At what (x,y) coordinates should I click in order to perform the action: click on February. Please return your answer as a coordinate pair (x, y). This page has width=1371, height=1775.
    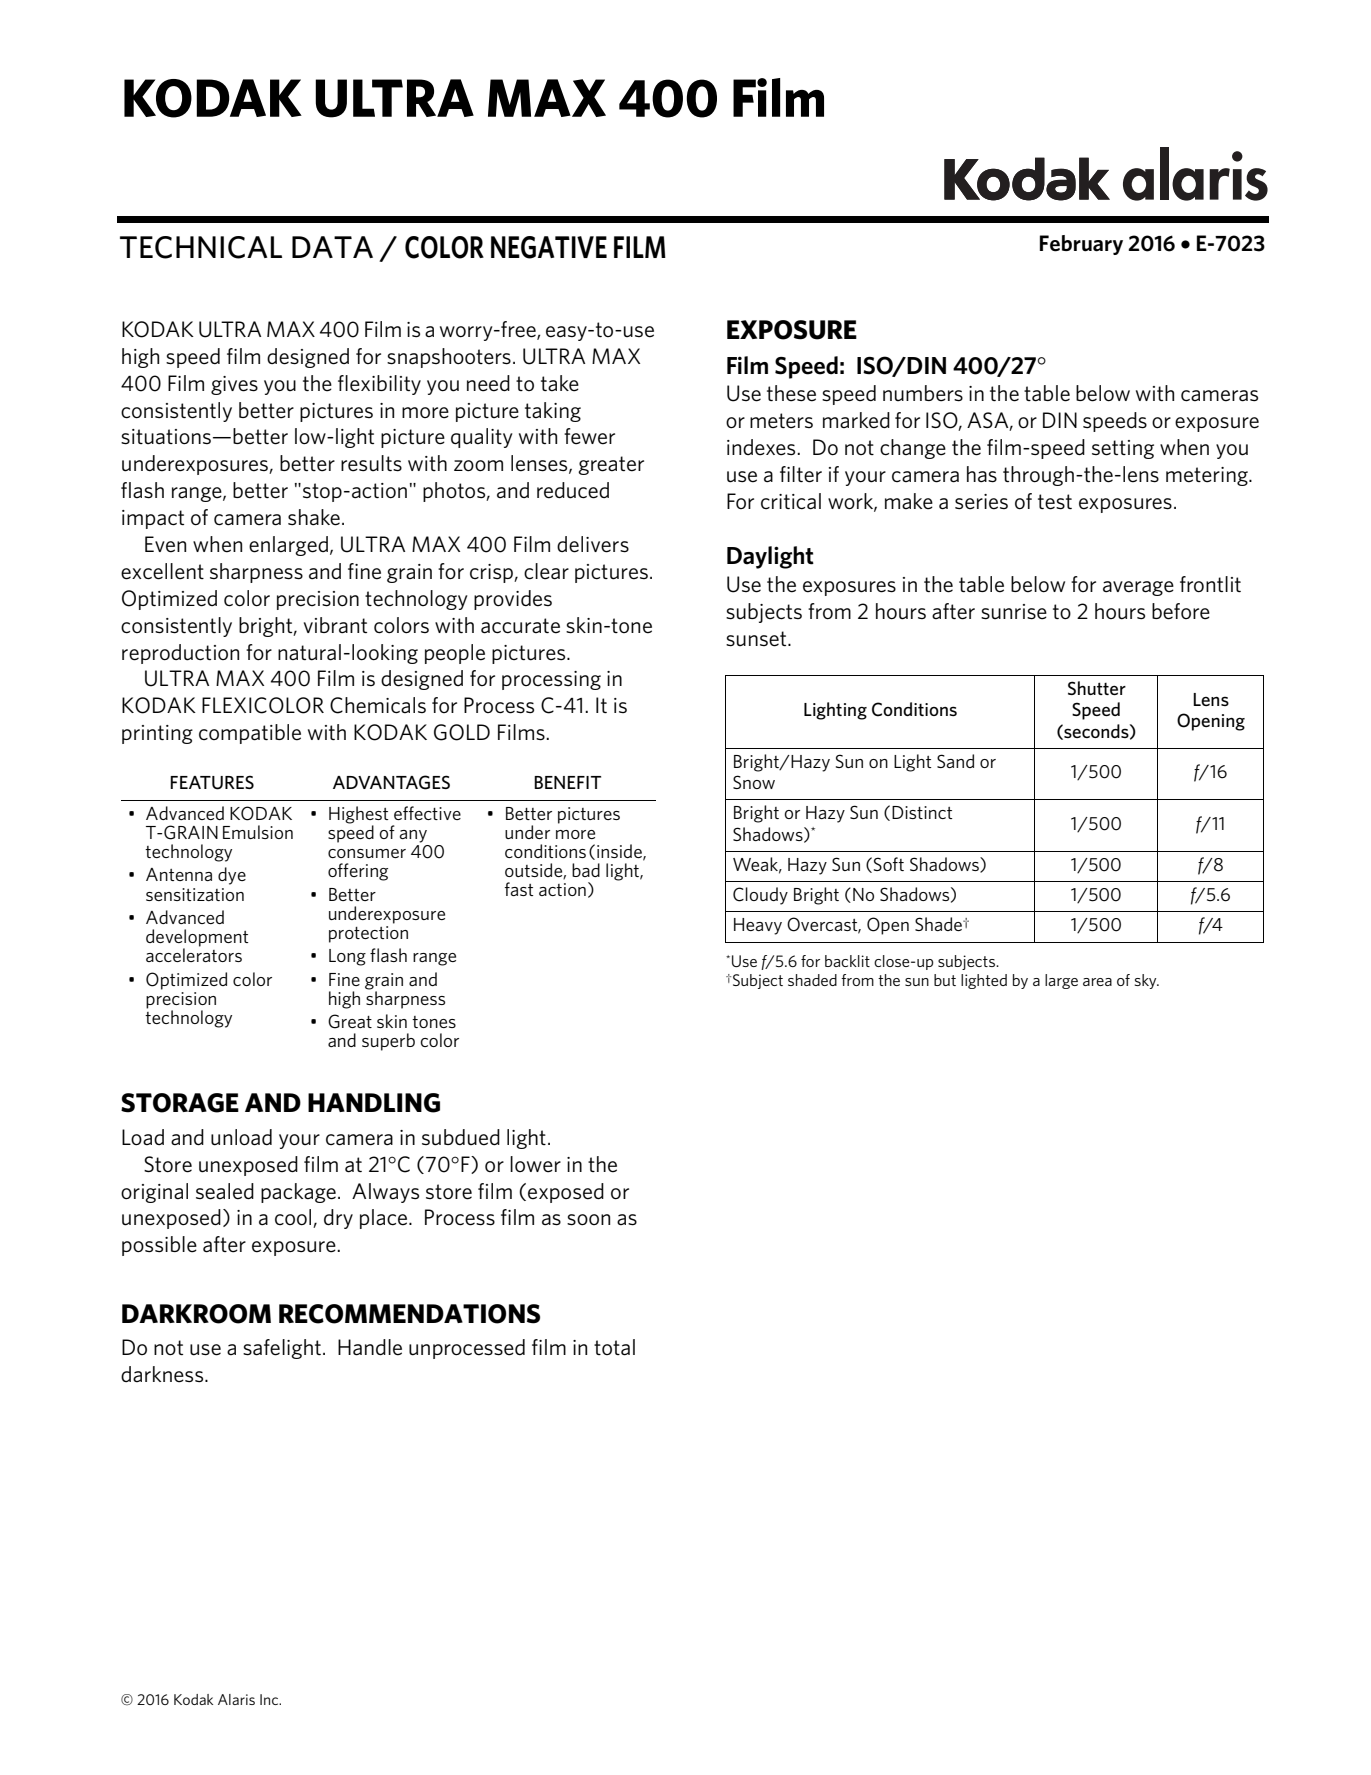
    Looking at the image, I should click on (1081, 245).
